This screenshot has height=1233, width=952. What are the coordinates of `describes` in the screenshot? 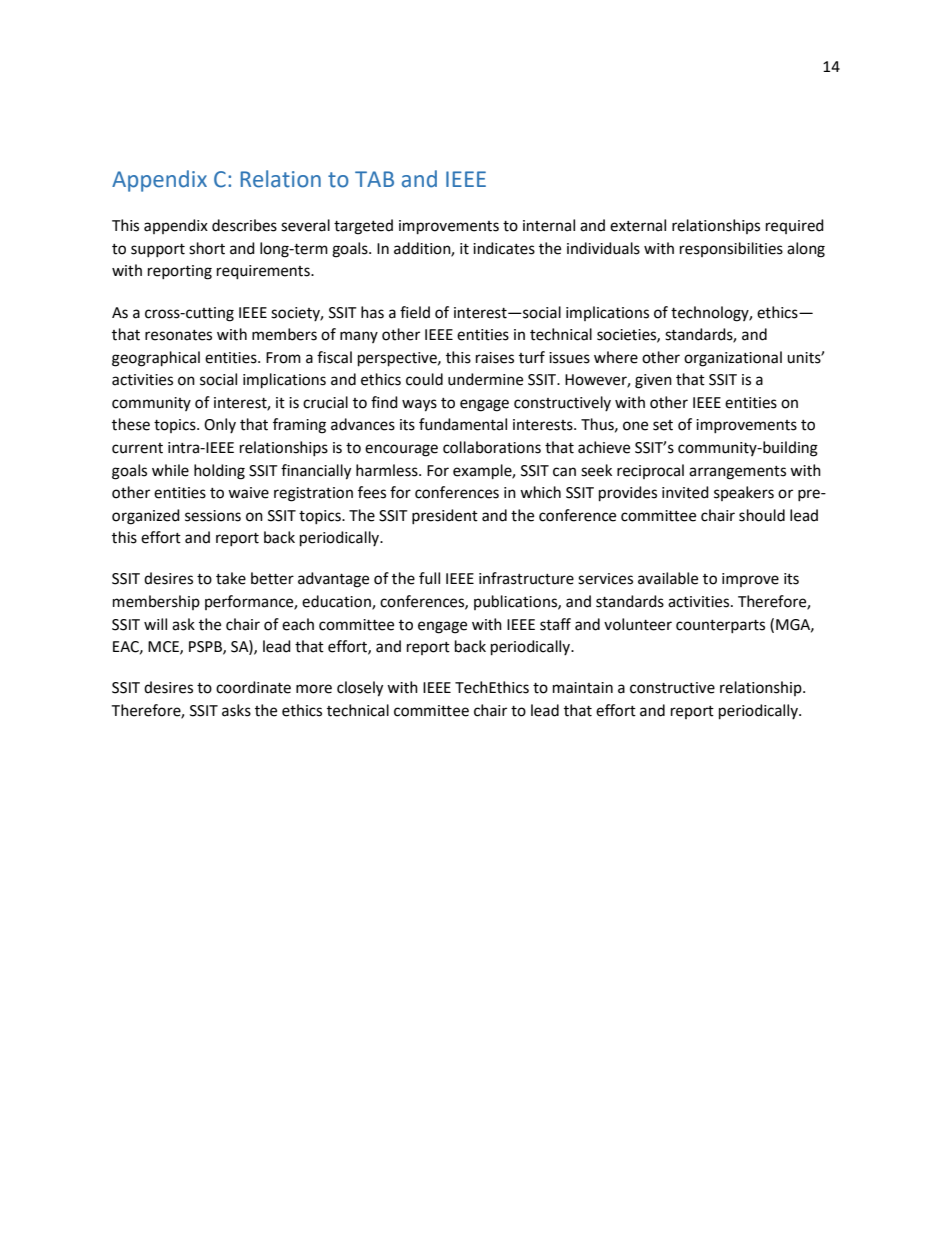 It's located at (244, 225).
